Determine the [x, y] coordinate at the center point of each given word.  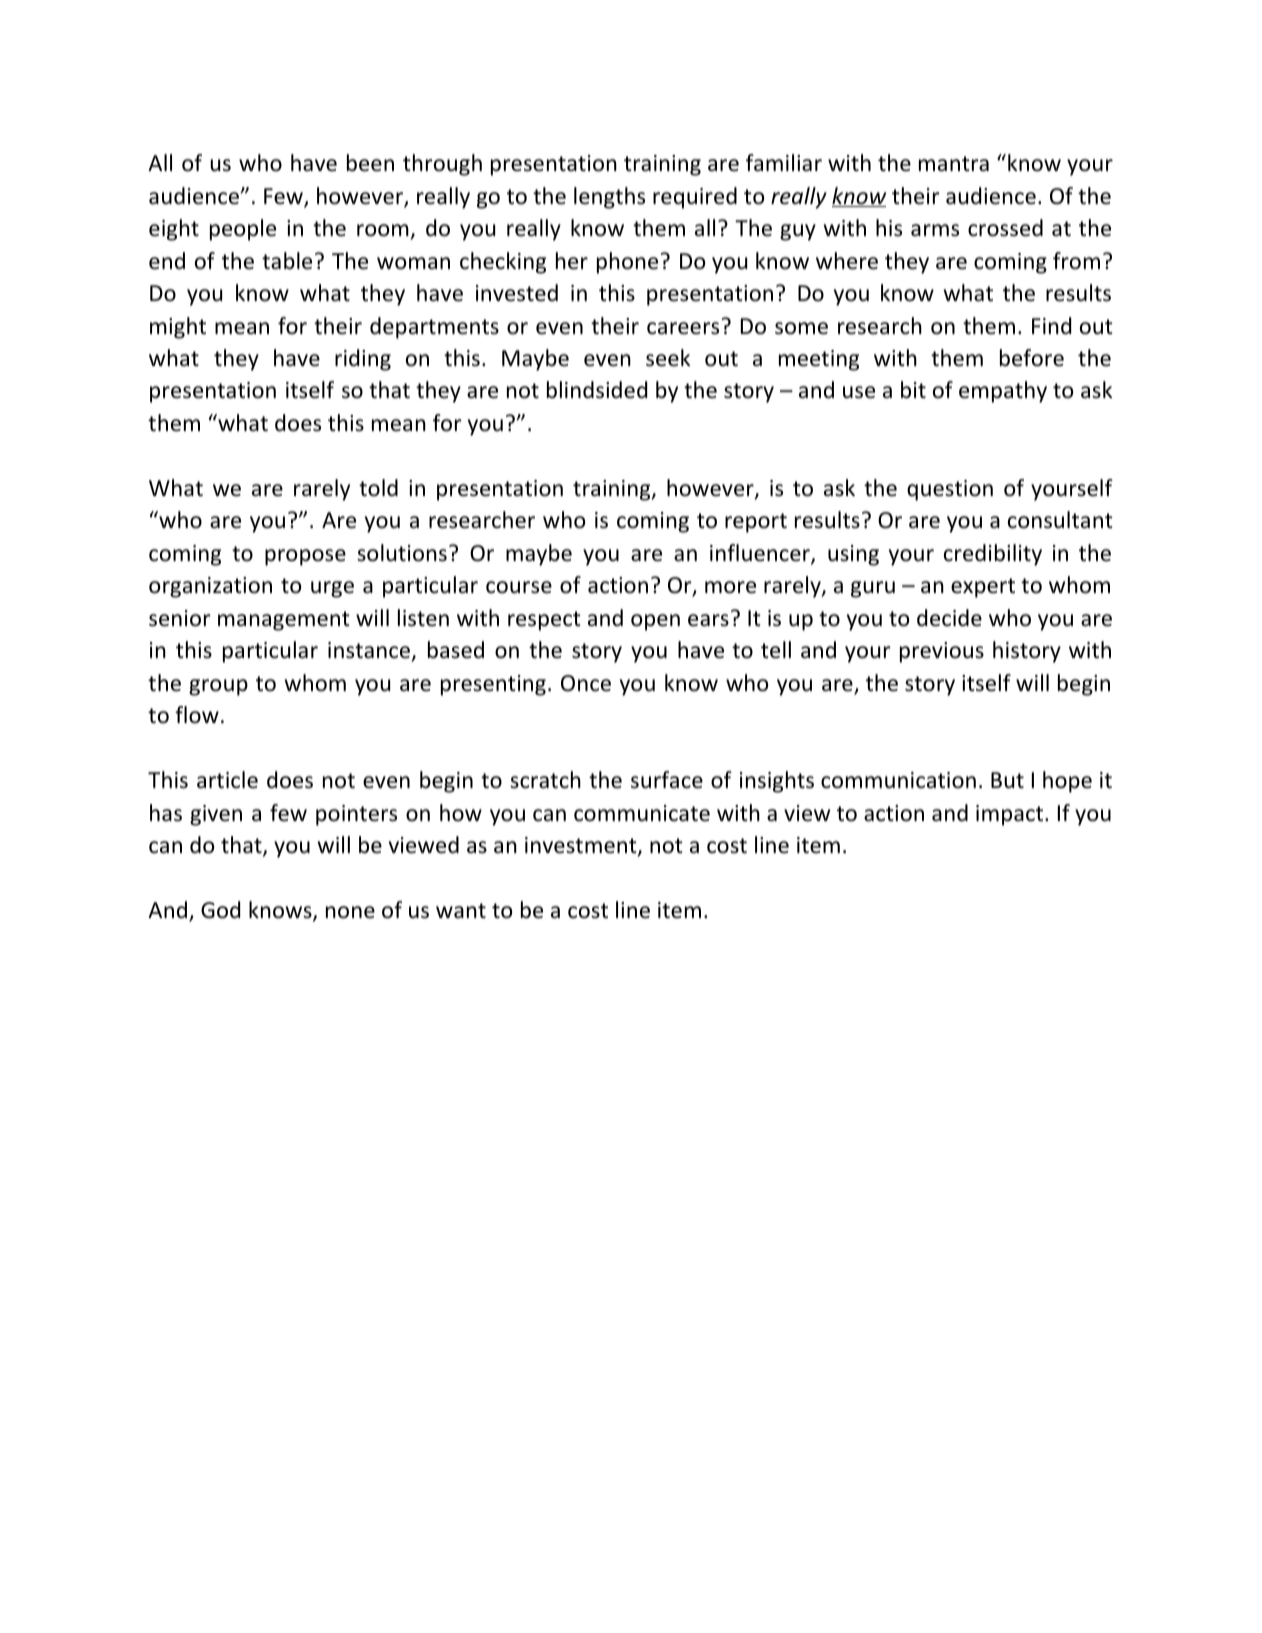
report [756, 523]
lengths [609, 198]
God [220, 910]
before [1032, 358]
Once [586, 683]
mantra [954, 164]
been [370, 163]
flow [197, 715]
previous [942, 652]
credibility [993, 555]
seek [668, 358]
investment [581, 845]
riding [363, 360]
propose [305, 557]
